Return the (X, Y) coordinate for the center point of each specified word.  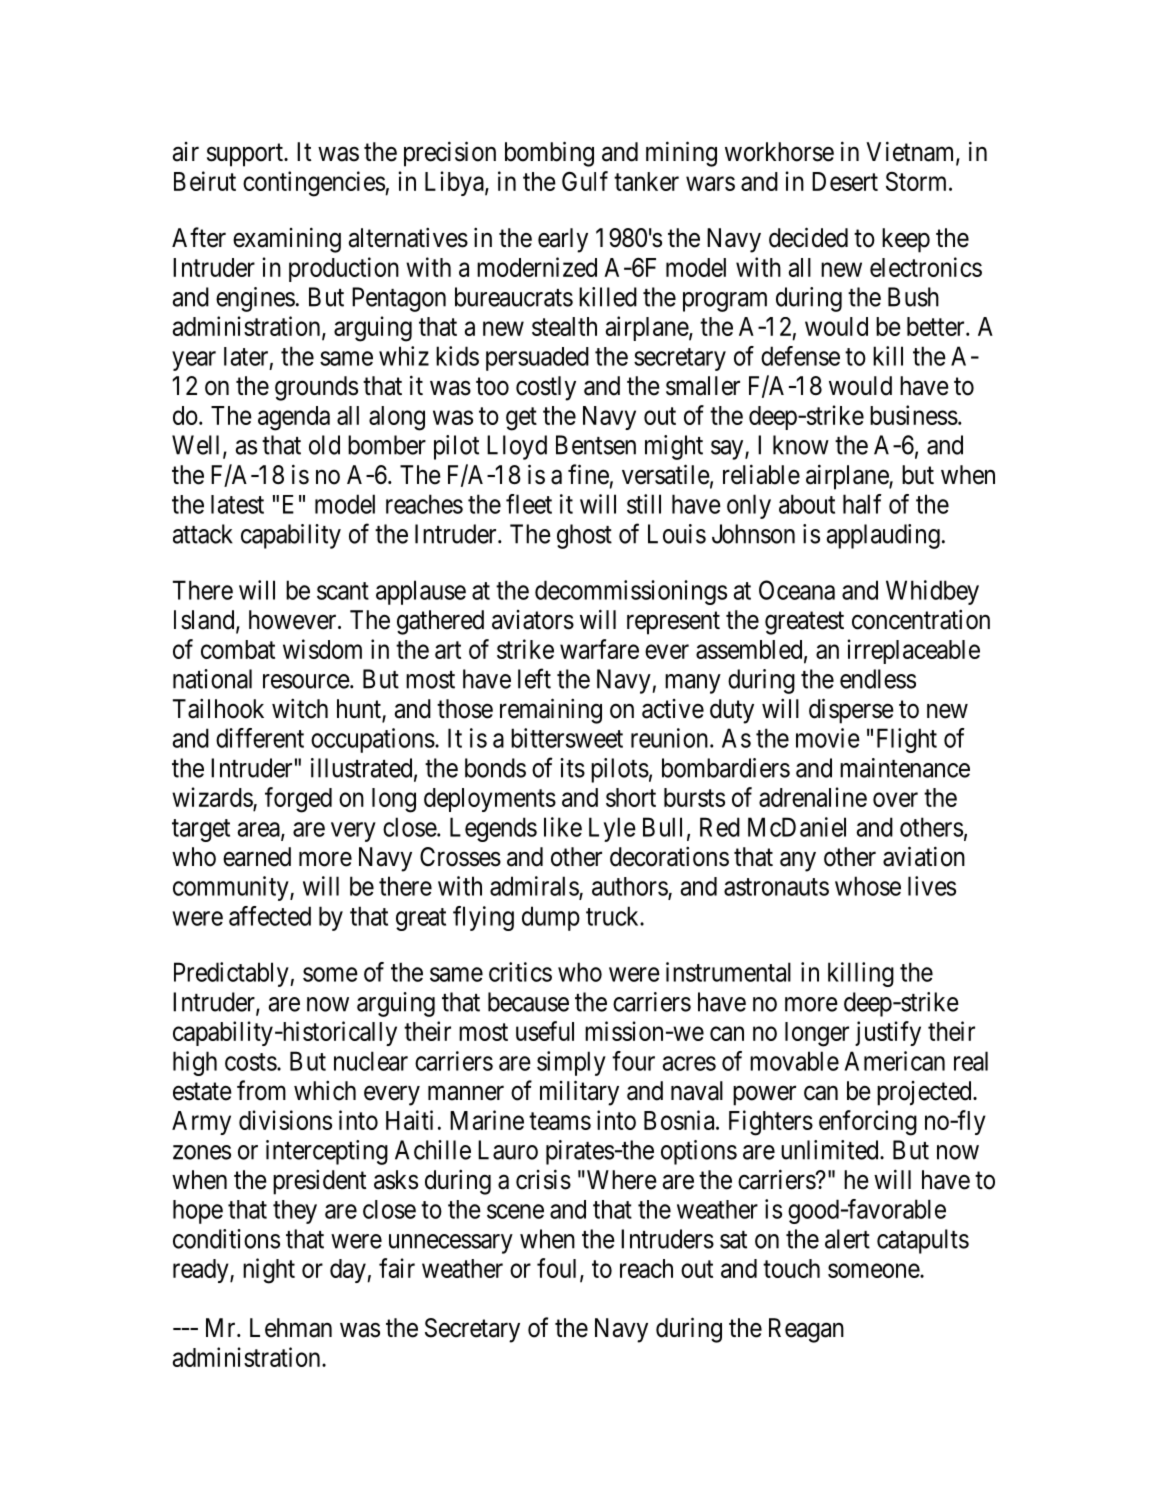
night (269, 1271)
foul (559, 1269)
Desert (845, 181)
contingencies (314, 184)
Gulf (585, 181)
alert (847, 1239)
